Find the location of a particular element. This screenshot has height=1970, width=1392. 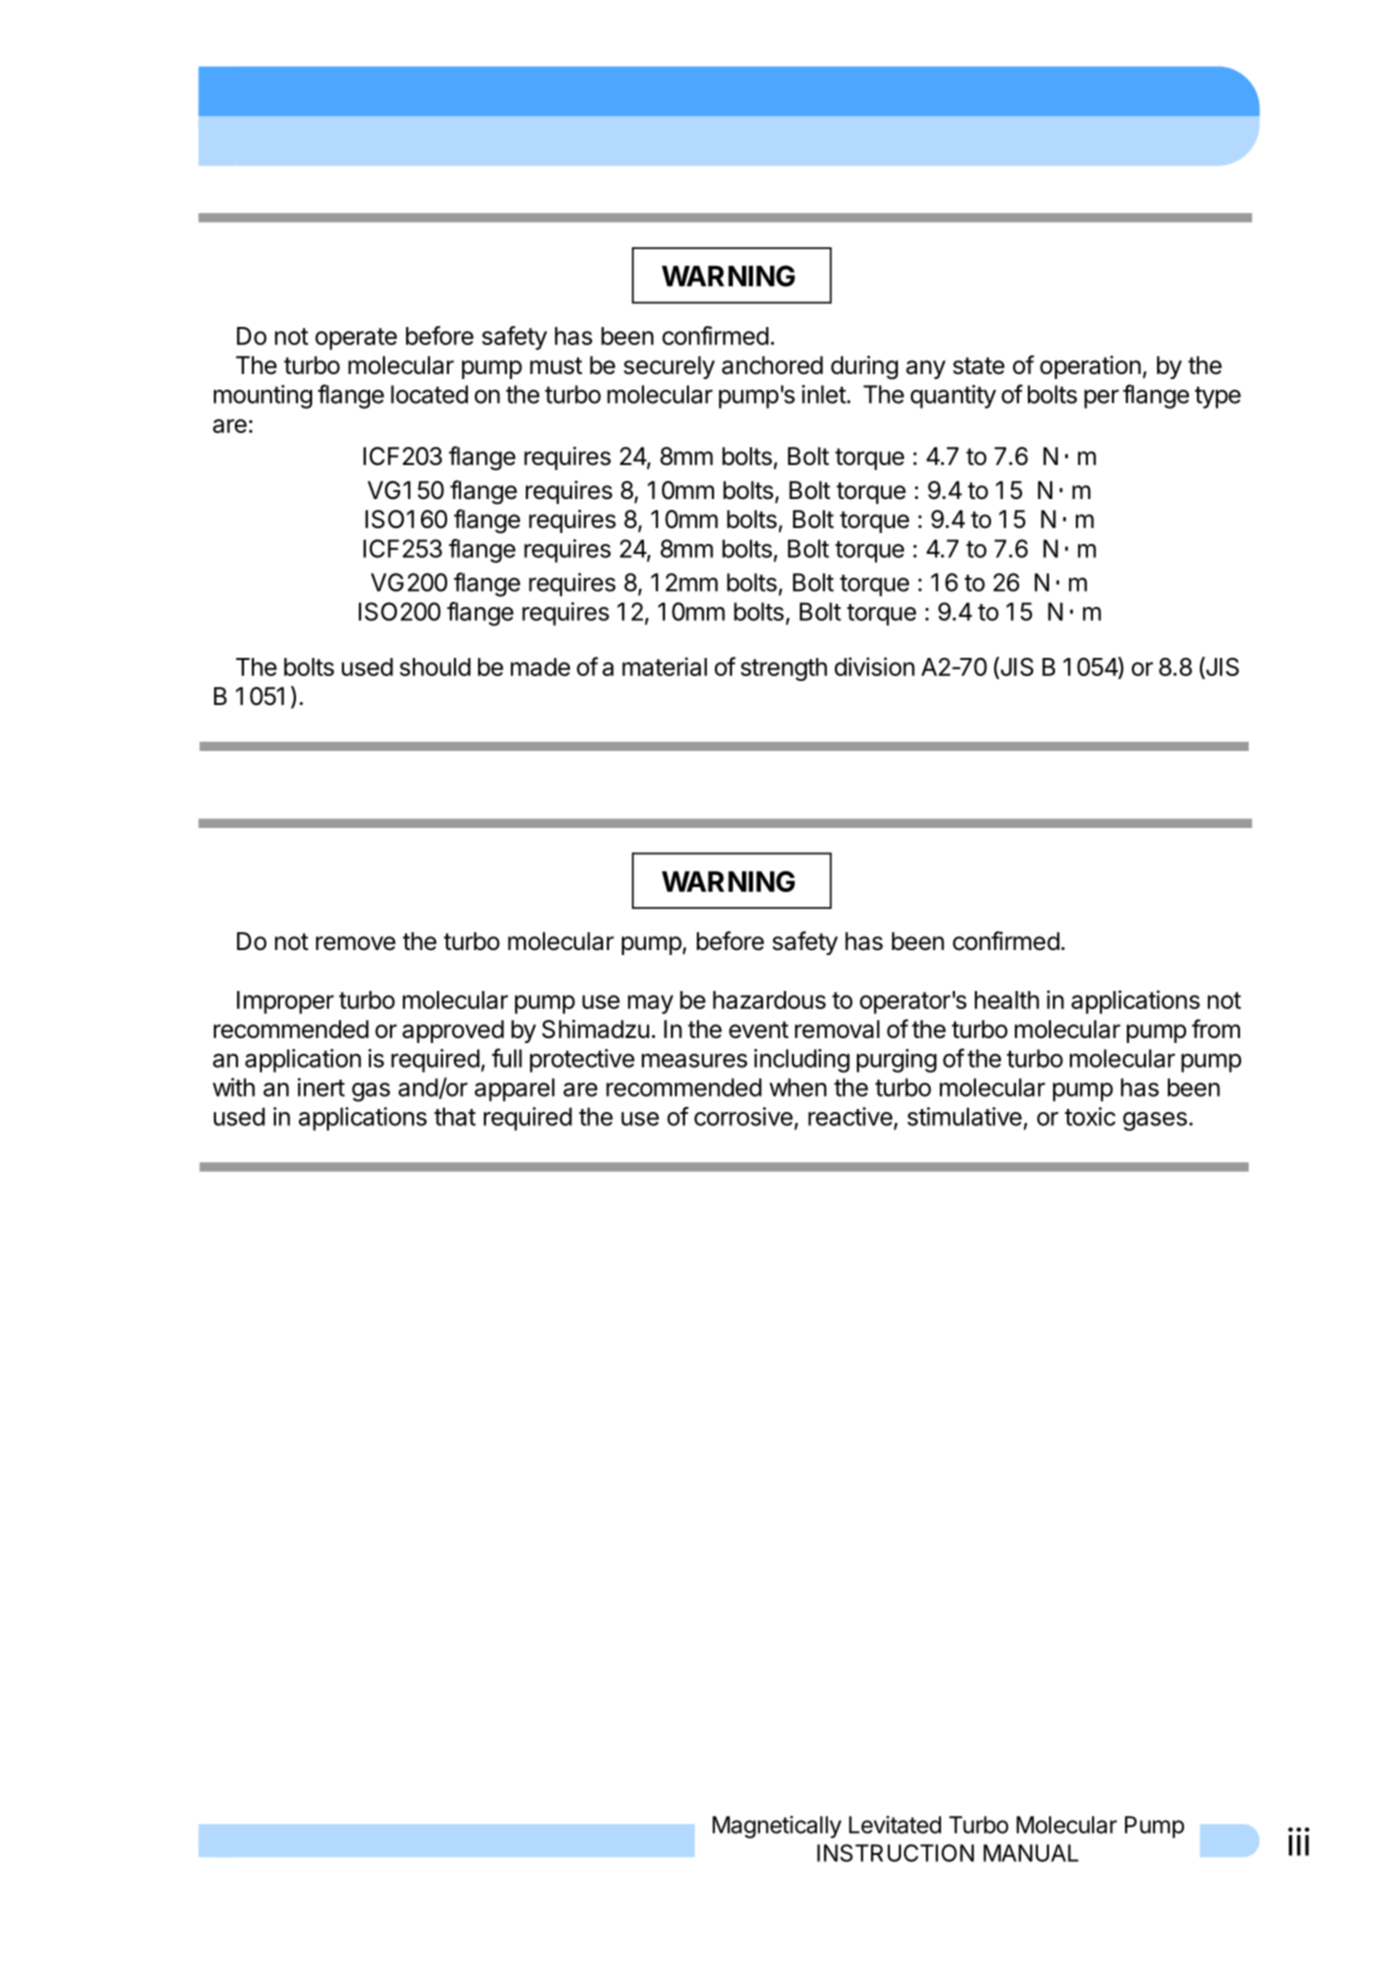

gases is located at coordinates (1155, 1121).
